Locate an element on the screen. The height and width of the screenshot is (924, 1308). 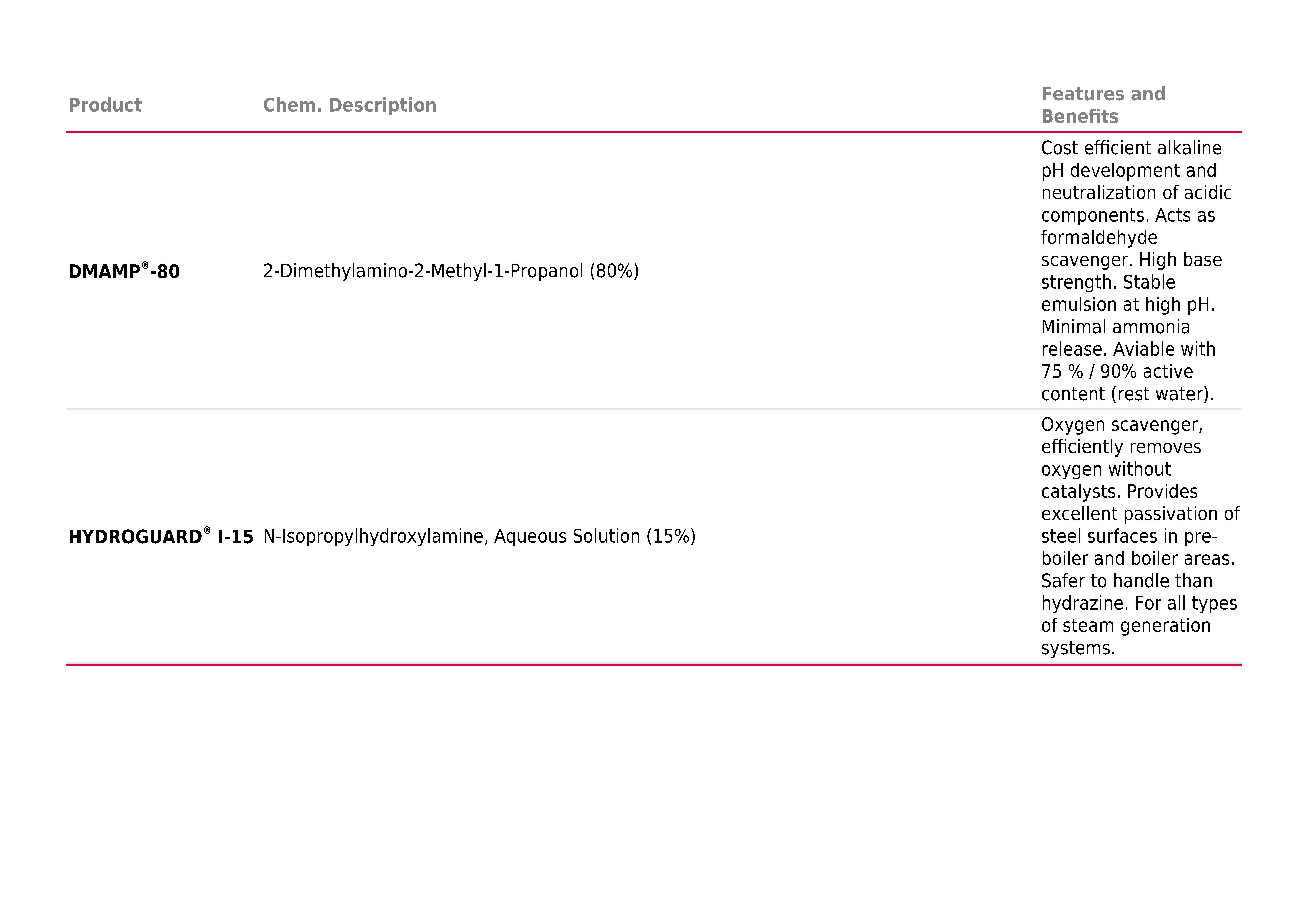
Product is located at coordinates (106, 104).
